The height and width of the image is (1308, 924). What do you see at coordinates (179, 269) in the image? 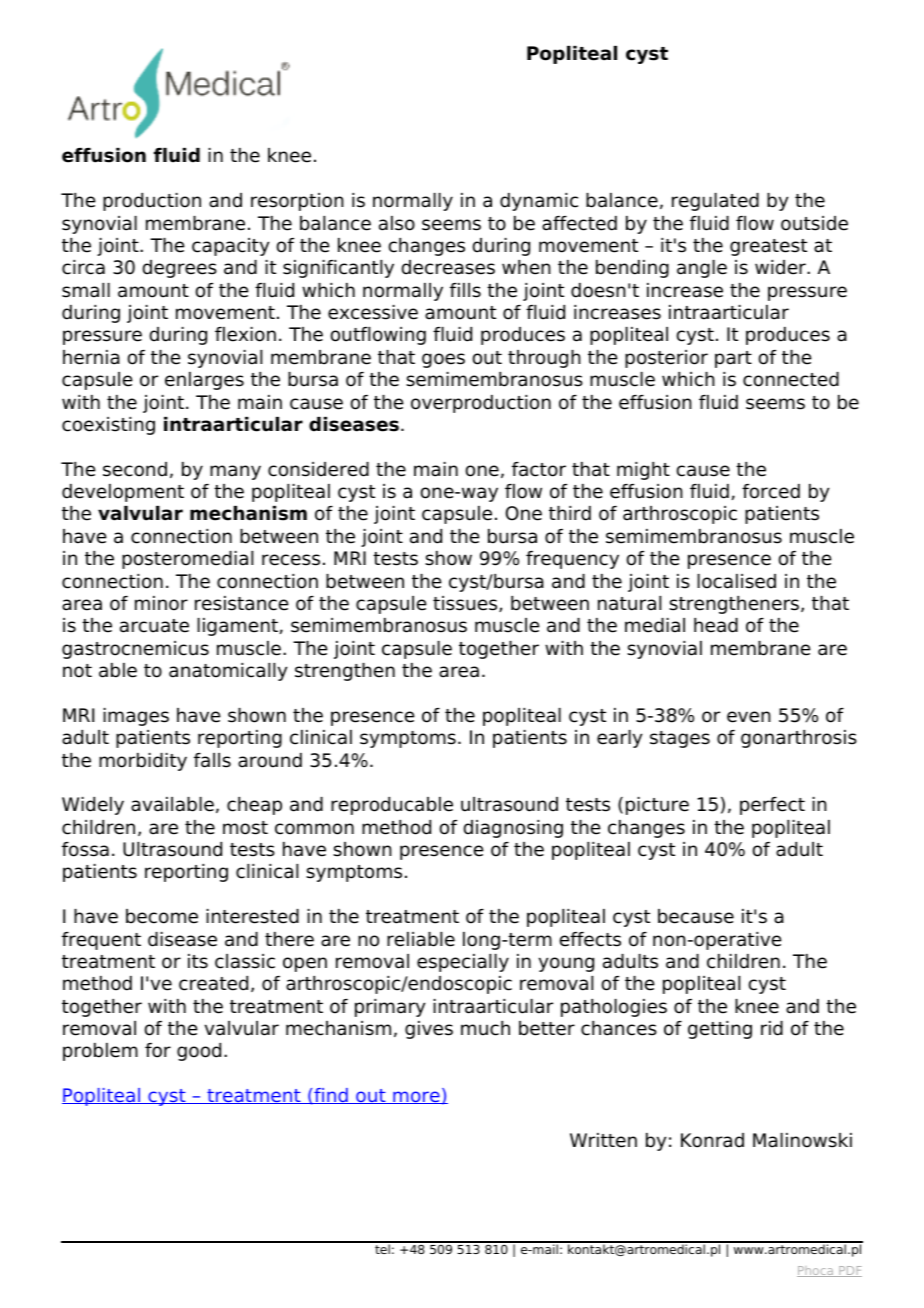
I see `degrees` at bounding box center [179, 269].
